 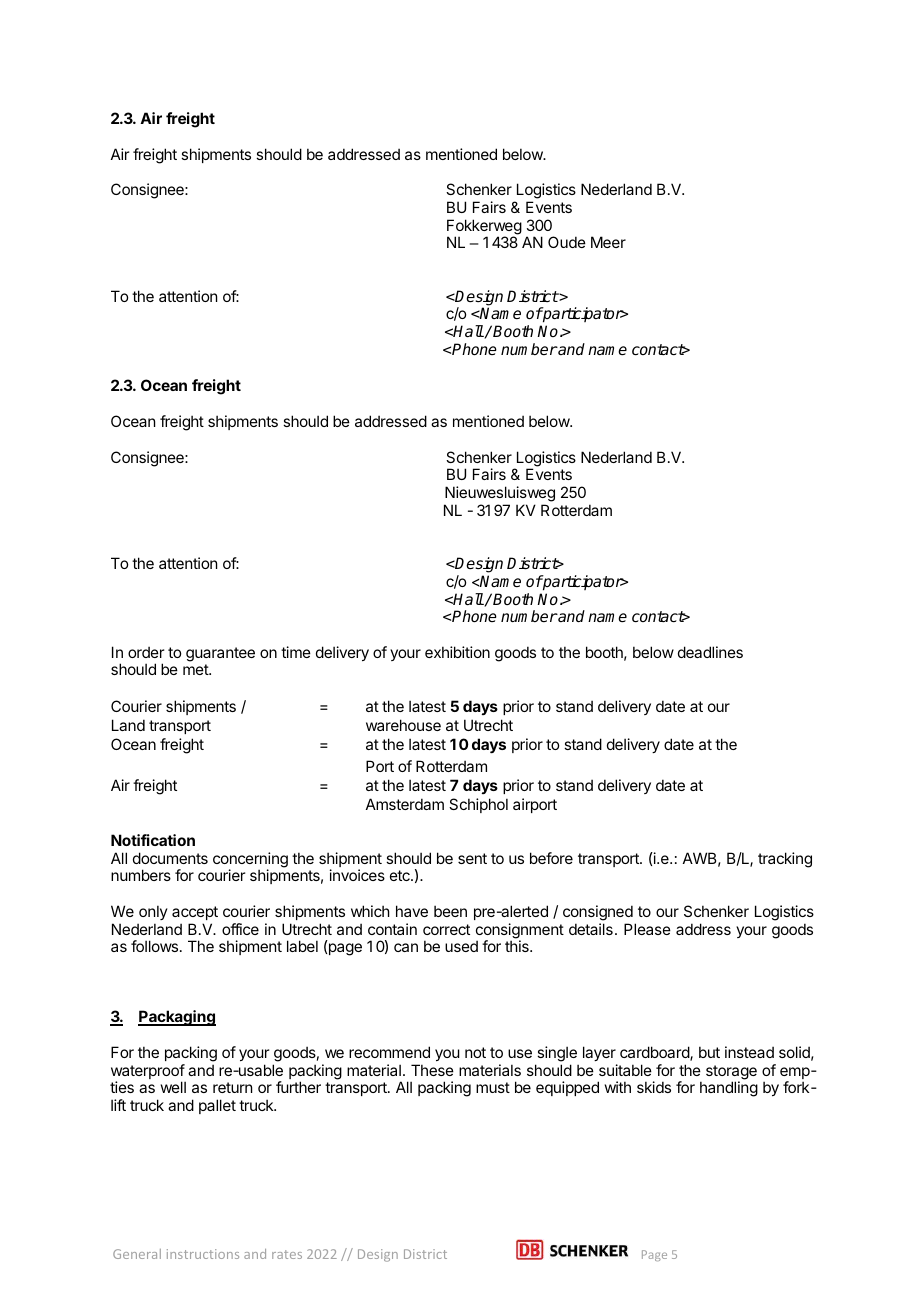 What do you see at coordinates (196, 669) in the image?
I see `met` at bounding box center [196, 669].
